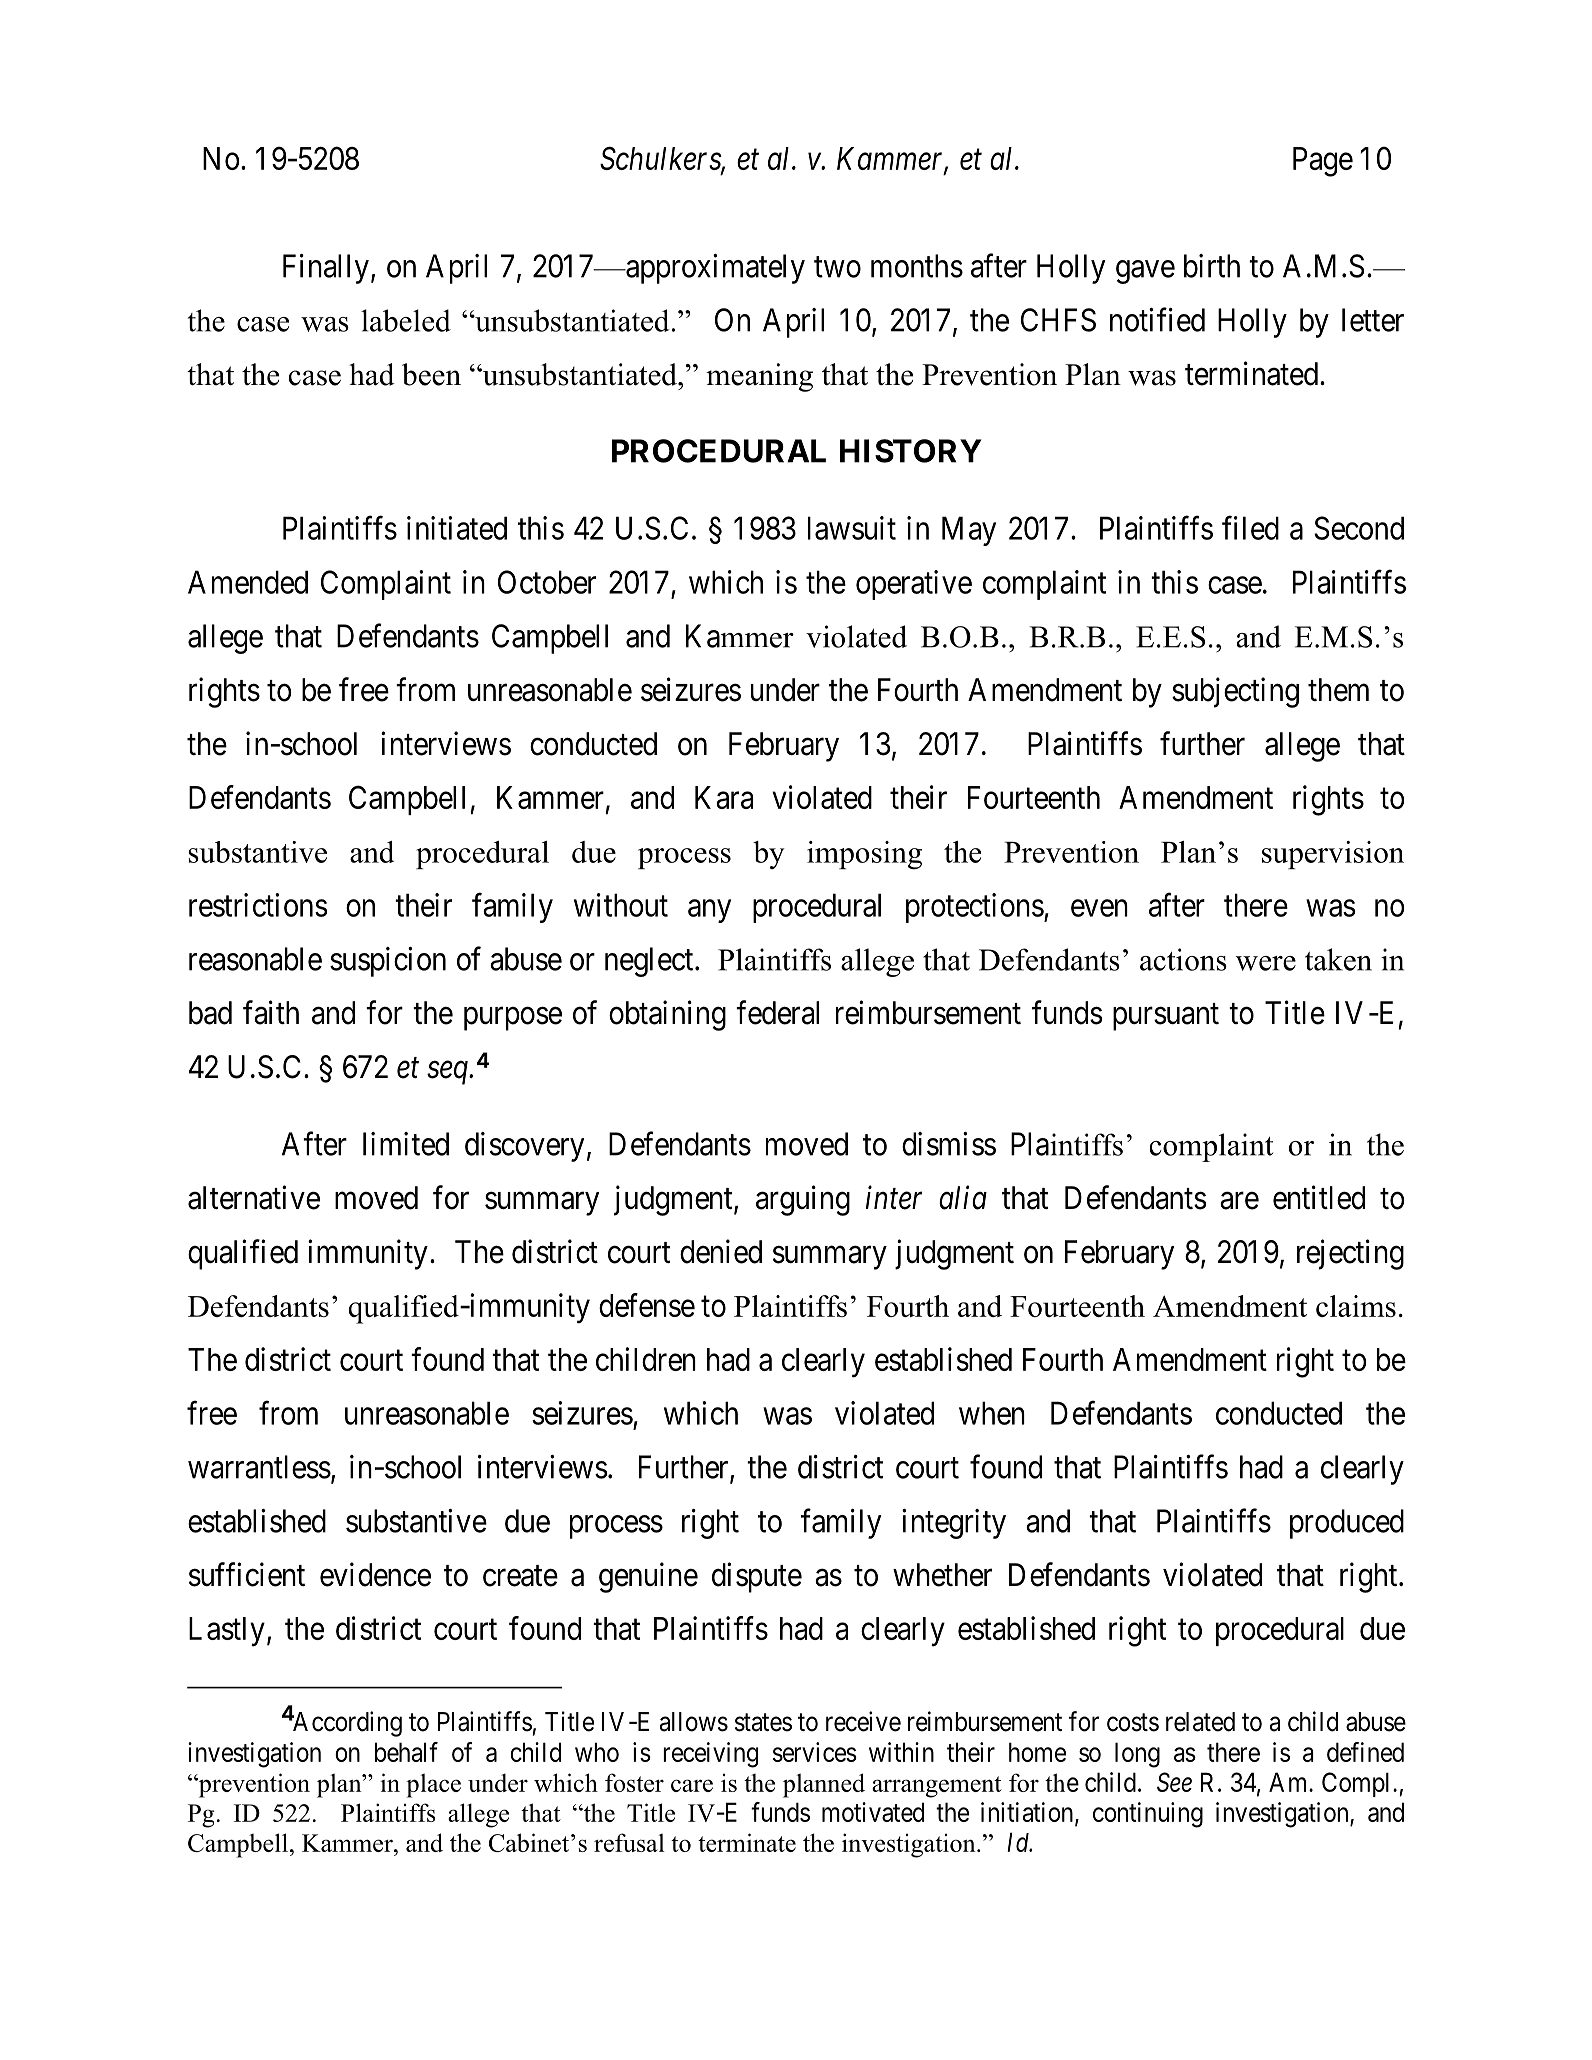 This page has width=1592, height=2060. Describe the element at coordinates (815, 1752) in the page. I see `services` at that location.
